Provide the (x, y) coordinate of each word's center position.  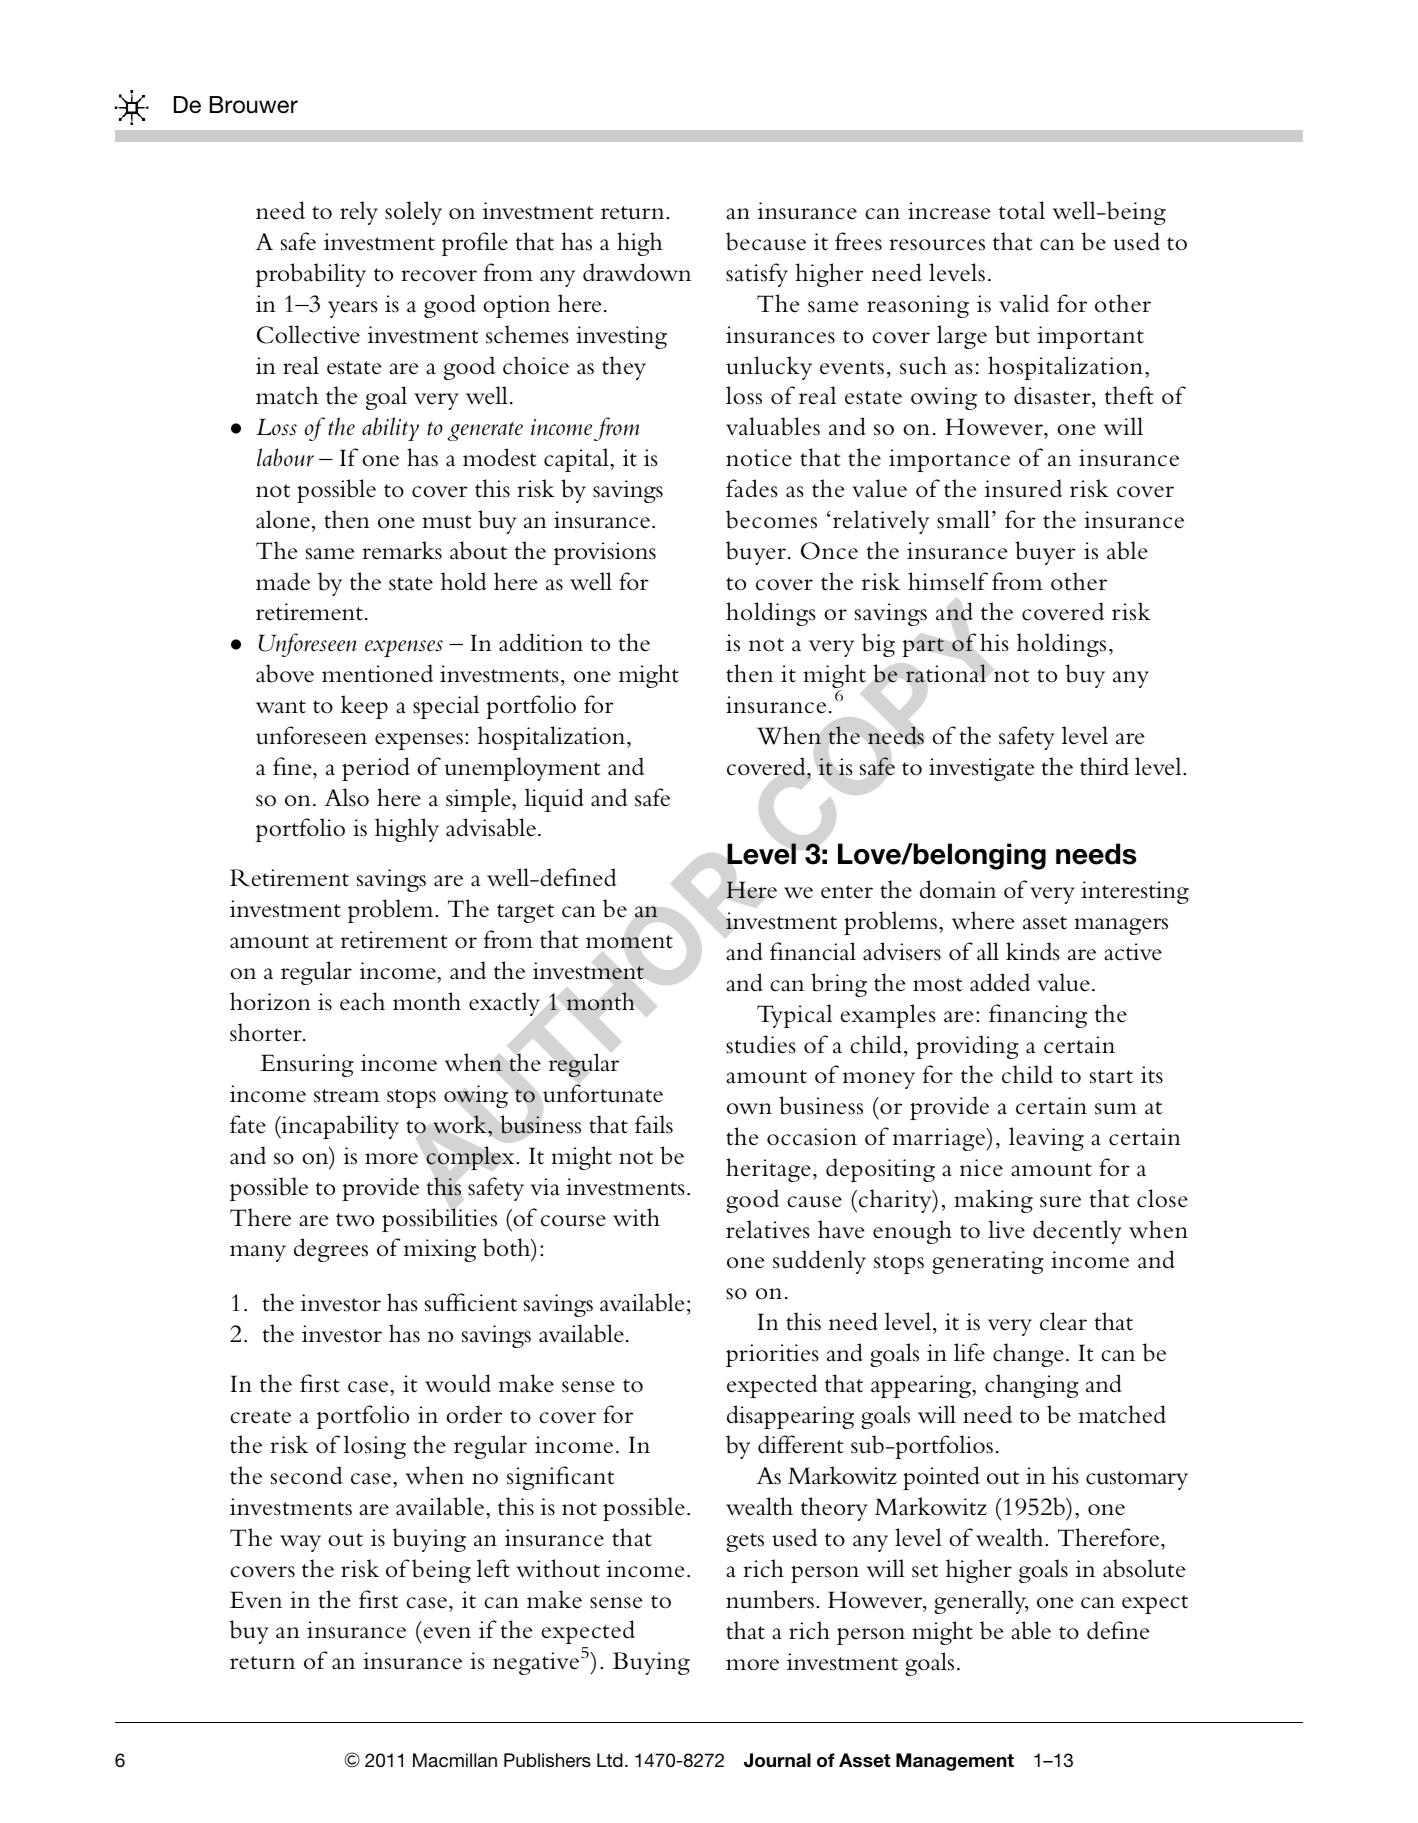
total (1022, 210)
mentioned (377, 673)
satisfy (757, 275)
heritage (768, 1170)
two (355, 1220)
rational (946, 673)
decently (1077, 1232)
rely (359, 213)
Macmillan (455, 1760)
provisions (605, 553)
